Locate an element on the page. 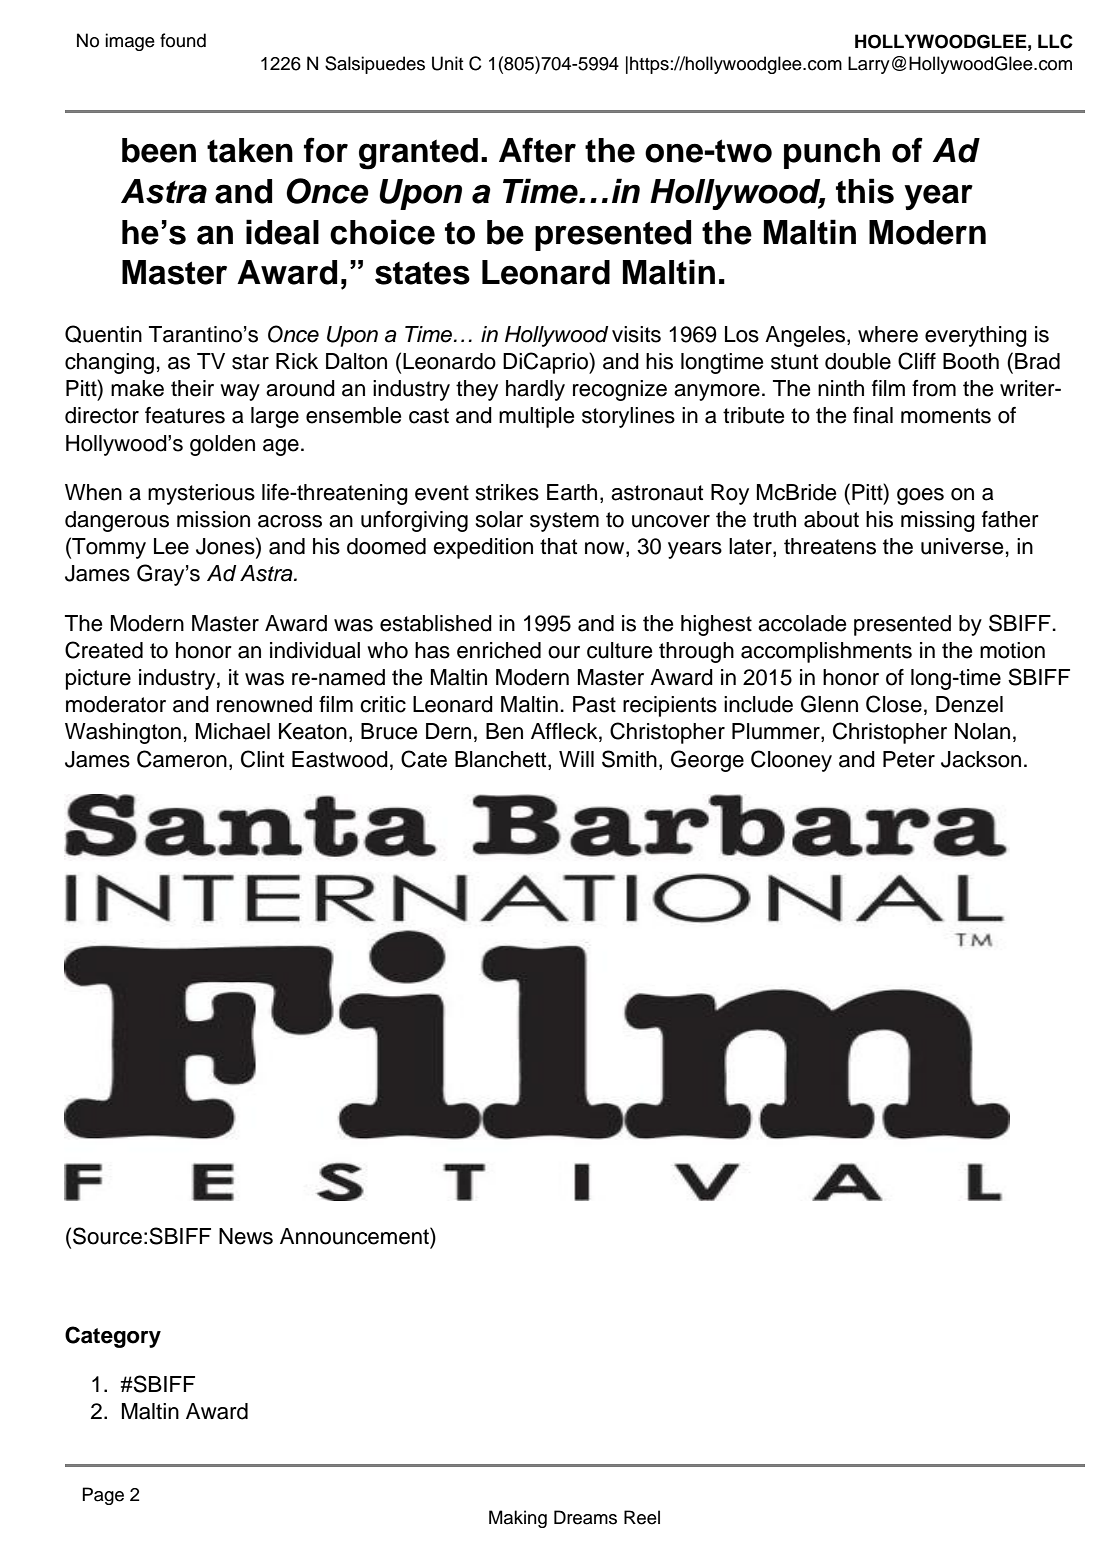 Image resolution: width=1103 pixels, height=1560 pixels. After is located at coordinates (537, 150).
